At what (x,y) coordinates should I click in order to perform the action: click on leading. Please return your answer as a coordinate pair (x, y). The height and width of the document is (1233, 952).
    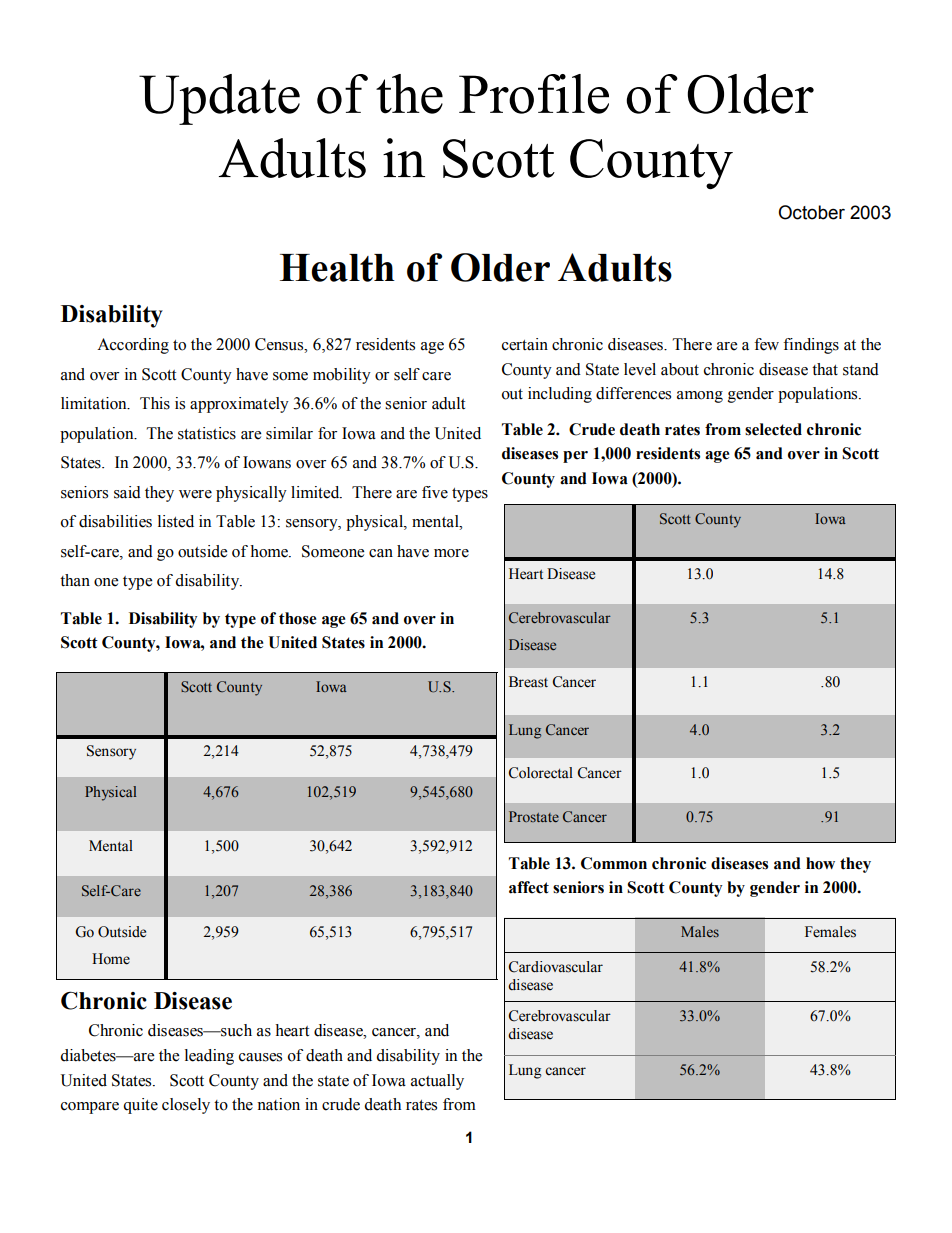
    Looking at the image, I should click on (209, 1057).
